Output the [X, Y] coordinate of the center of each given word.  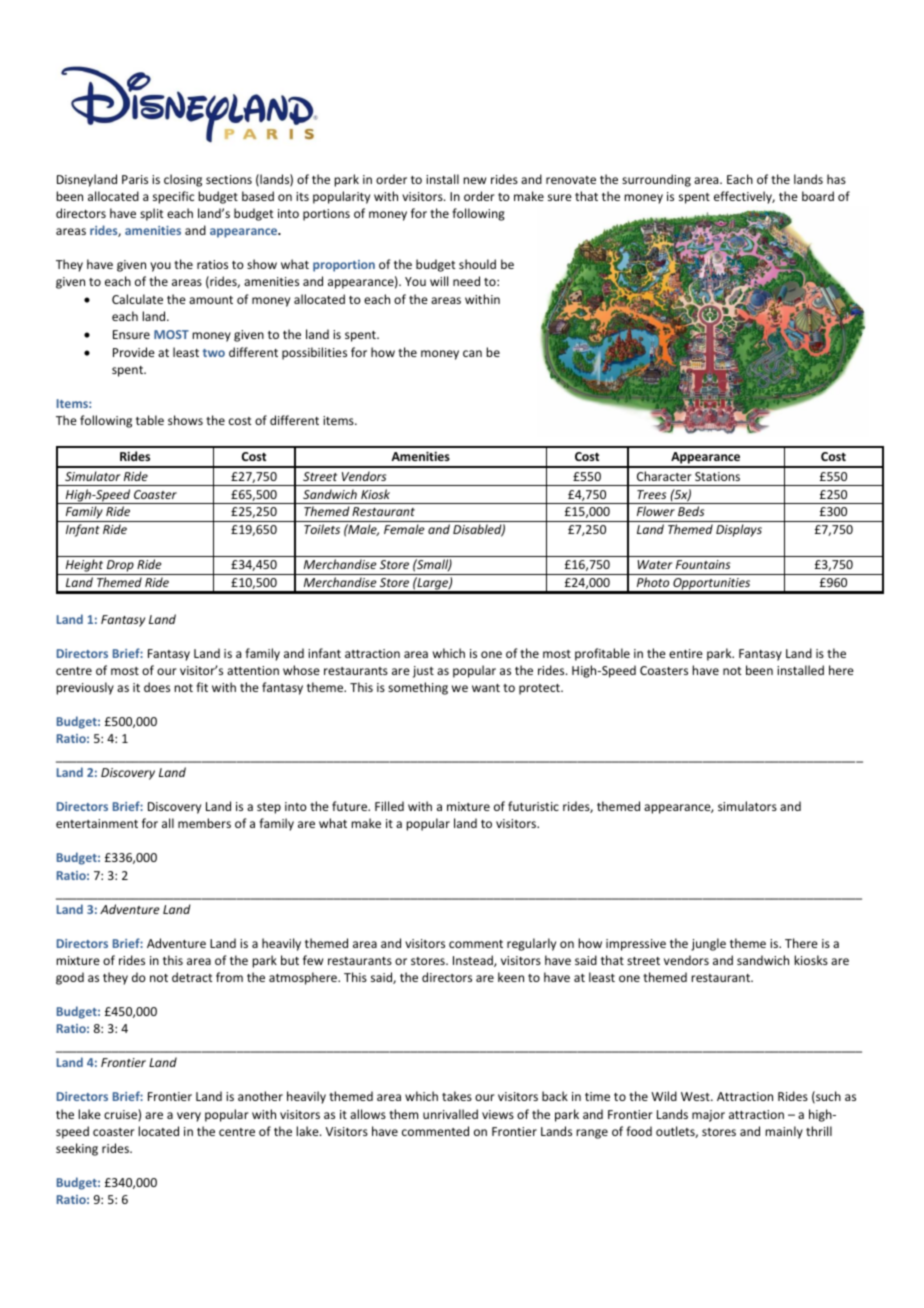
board [818, 196]
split [151, 214]
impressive [636, 945]
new [474, 180]
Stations [717, 476]
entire [686, 653]
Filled [389, 806]
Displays [739, 530]
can [472, 353]
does [157, 687]
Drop [120, 567]
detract [192, 977]
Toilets [322, 529]
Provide [134, 352]
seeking [77, 1149]
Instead [474, 961]
